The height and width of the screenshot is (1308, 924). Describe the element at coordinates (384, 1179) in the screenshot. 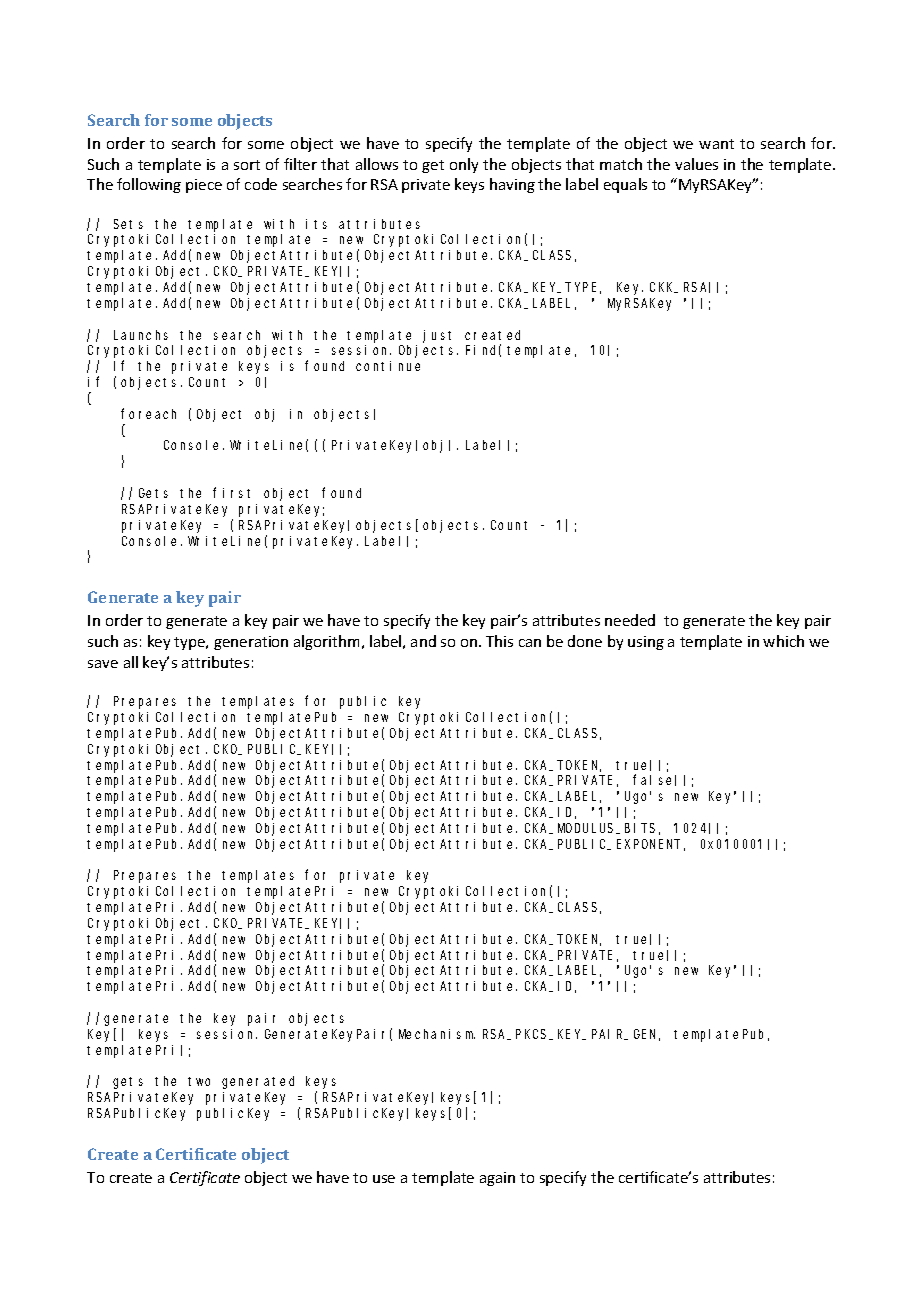

I see `use` at that location.
